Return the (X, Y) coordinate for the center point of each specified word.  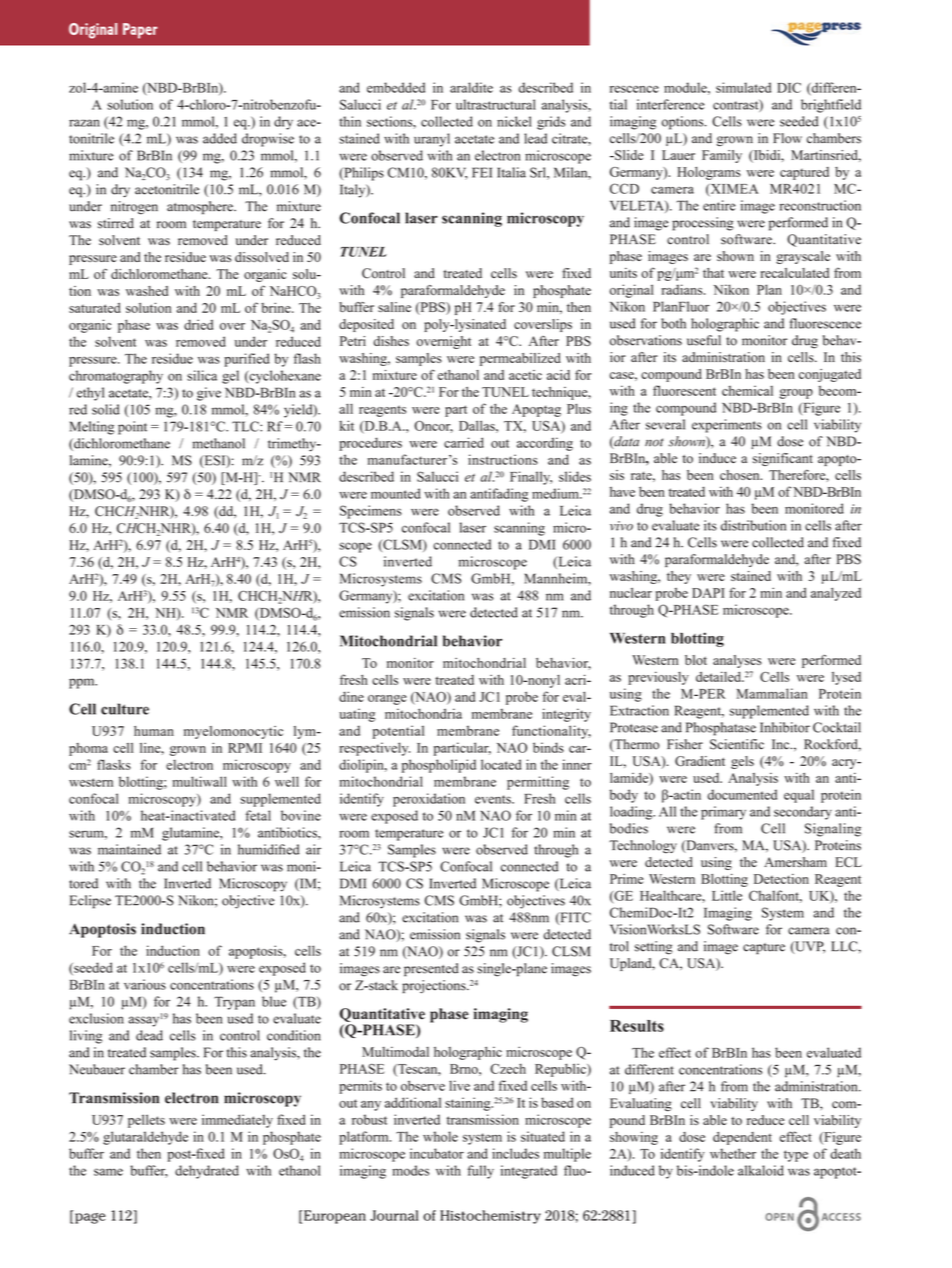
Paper (140, 31)
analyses (737, 661)
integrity (566, 715)
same (108, 1172)
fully (480, 1172)
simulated (743, 87)
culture (125, 709)
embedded (396, 87)
